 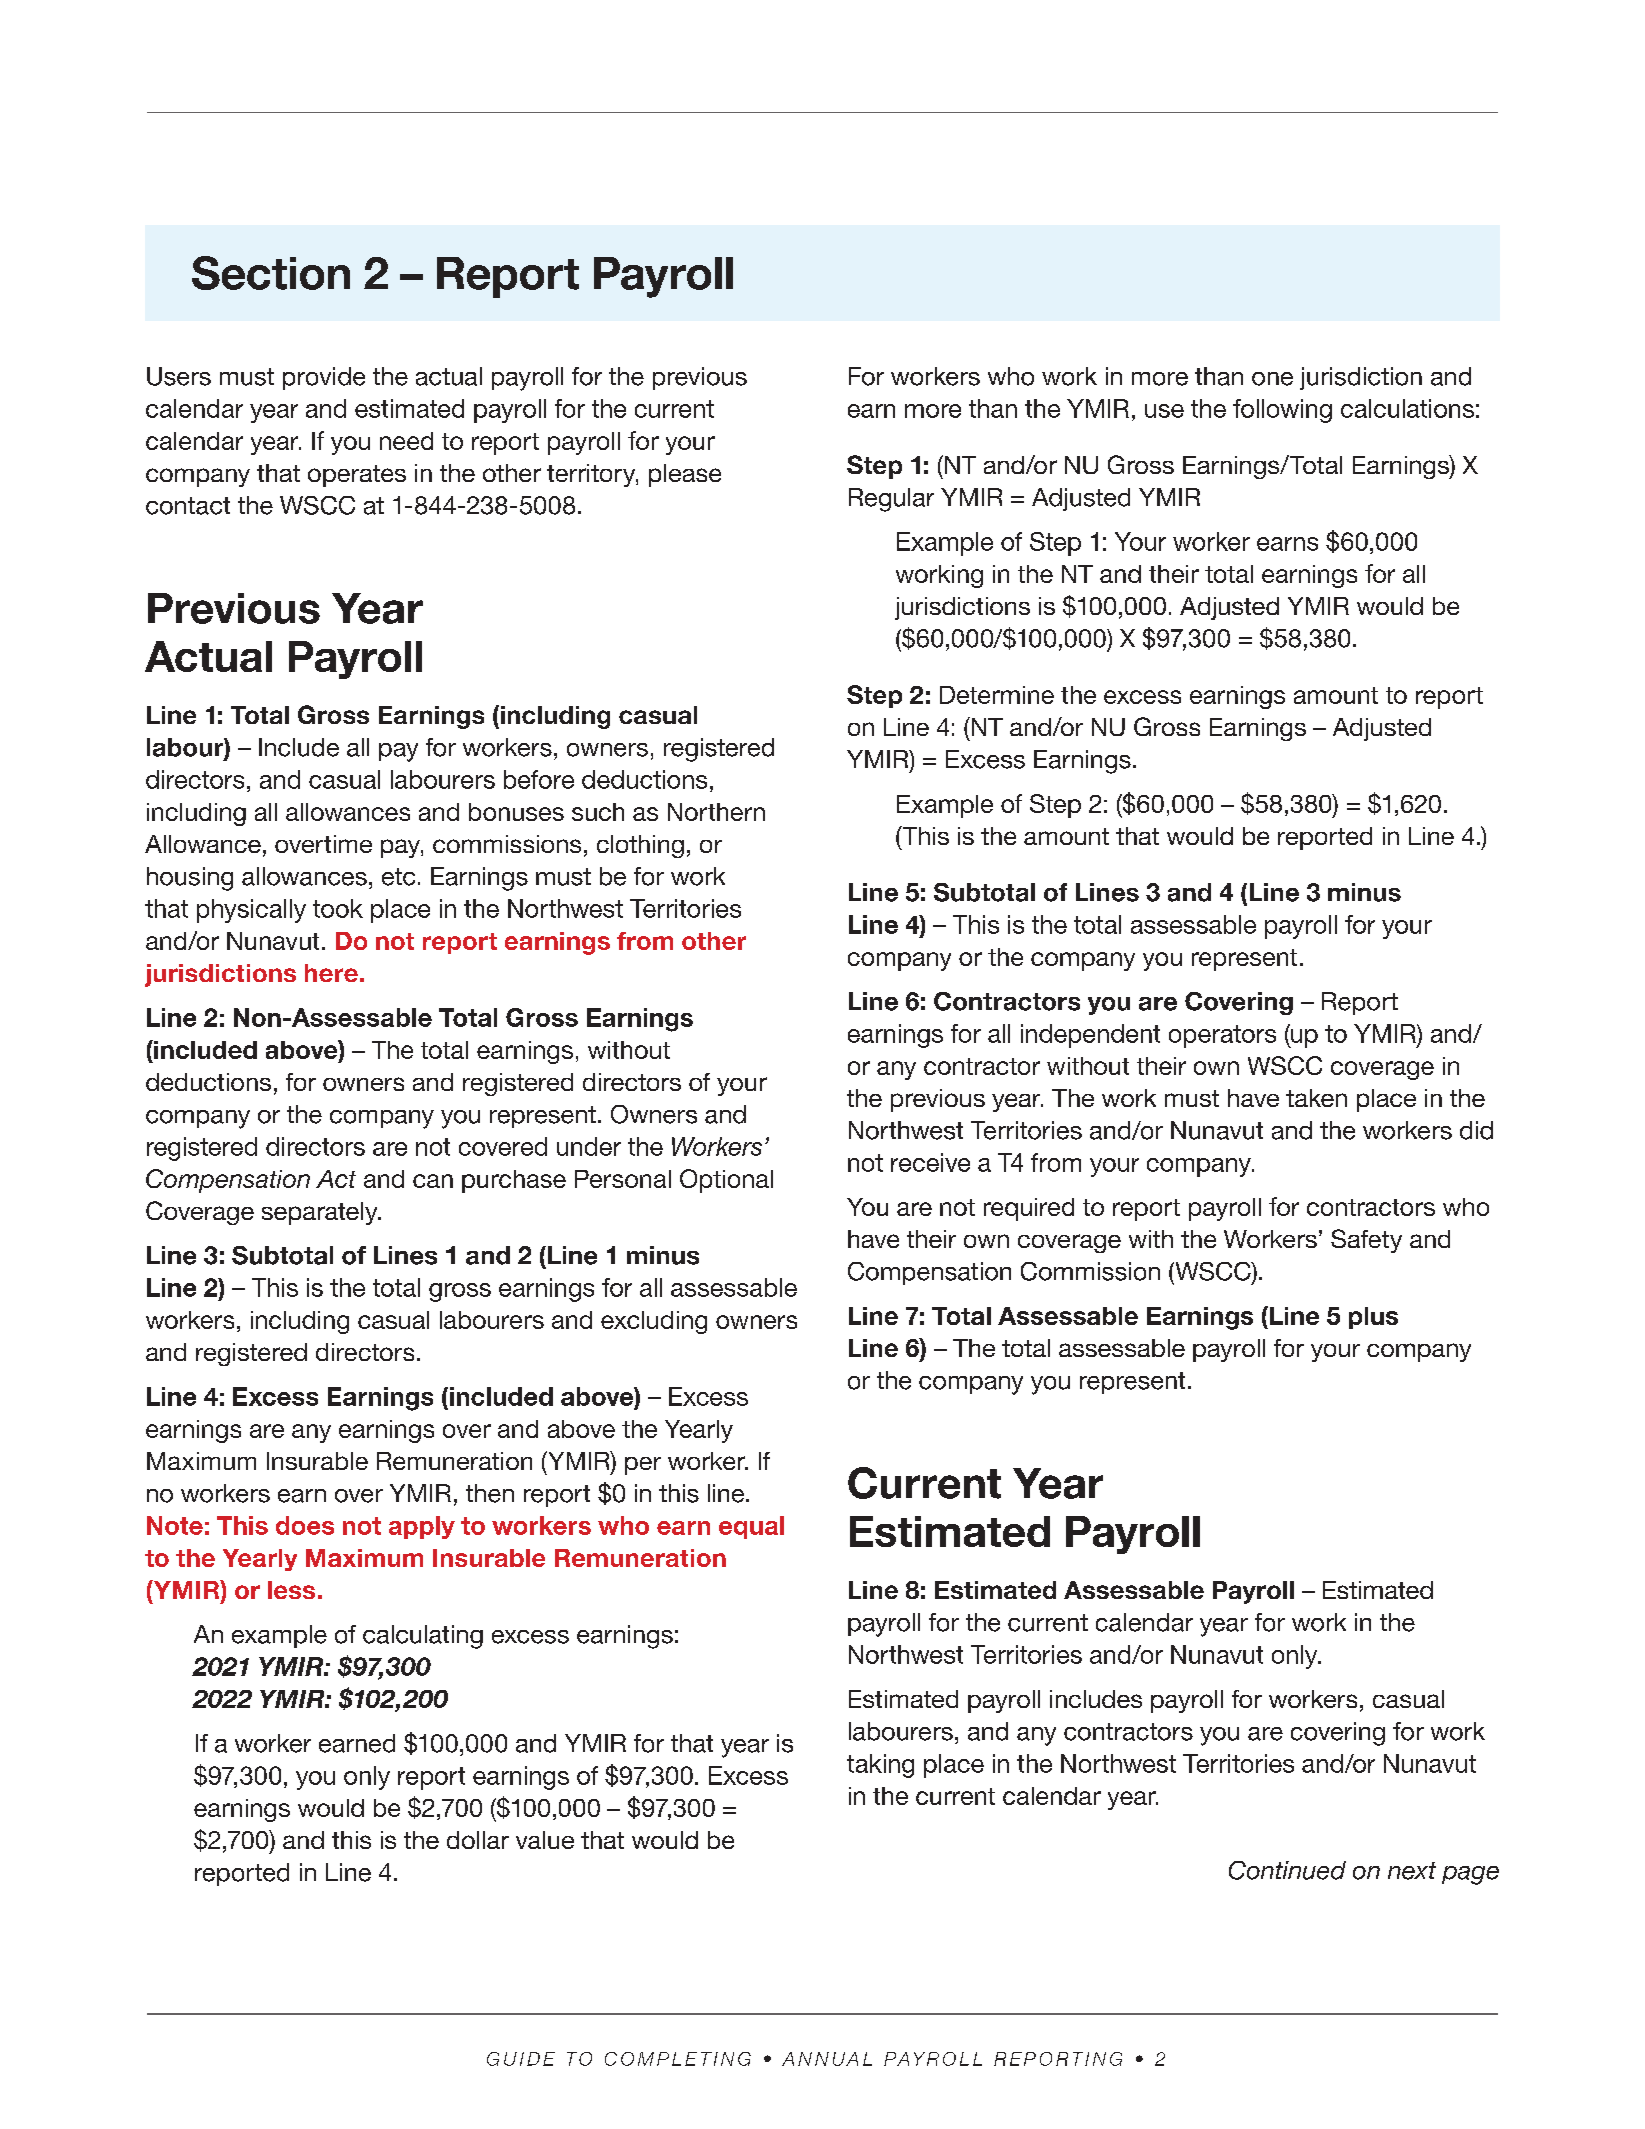 What do you see at coordinates (1272, 379) in the screenshot?
I see `one` at bounding box center [1272, 379].
